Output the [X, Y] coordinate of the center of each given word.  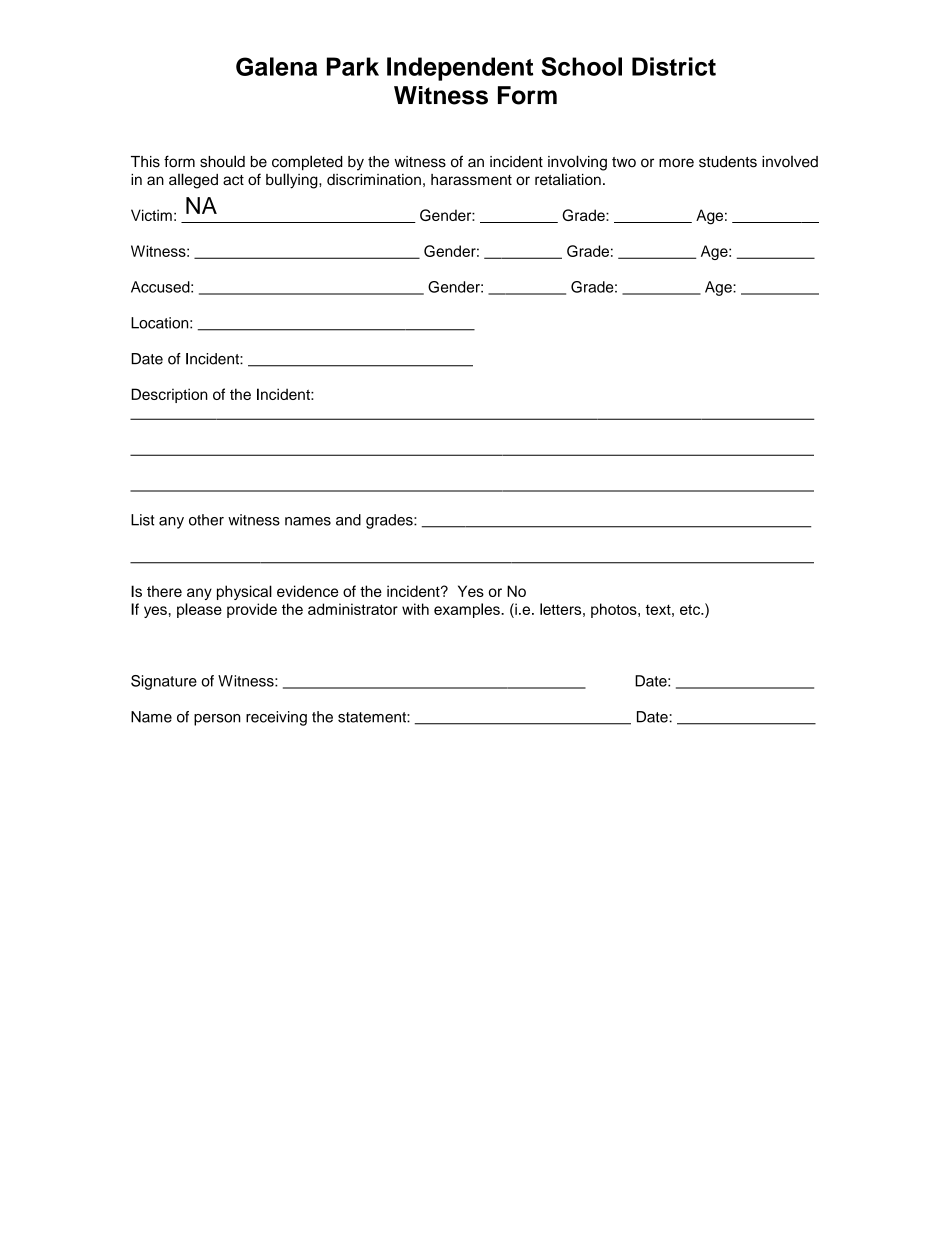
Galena [276, 66]
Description [169, 395]
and [348, 520]
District [674, 66]
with [415, 609]
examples [468, 610]
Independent [460, 69]
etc [691, 609]
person [217, 720]
